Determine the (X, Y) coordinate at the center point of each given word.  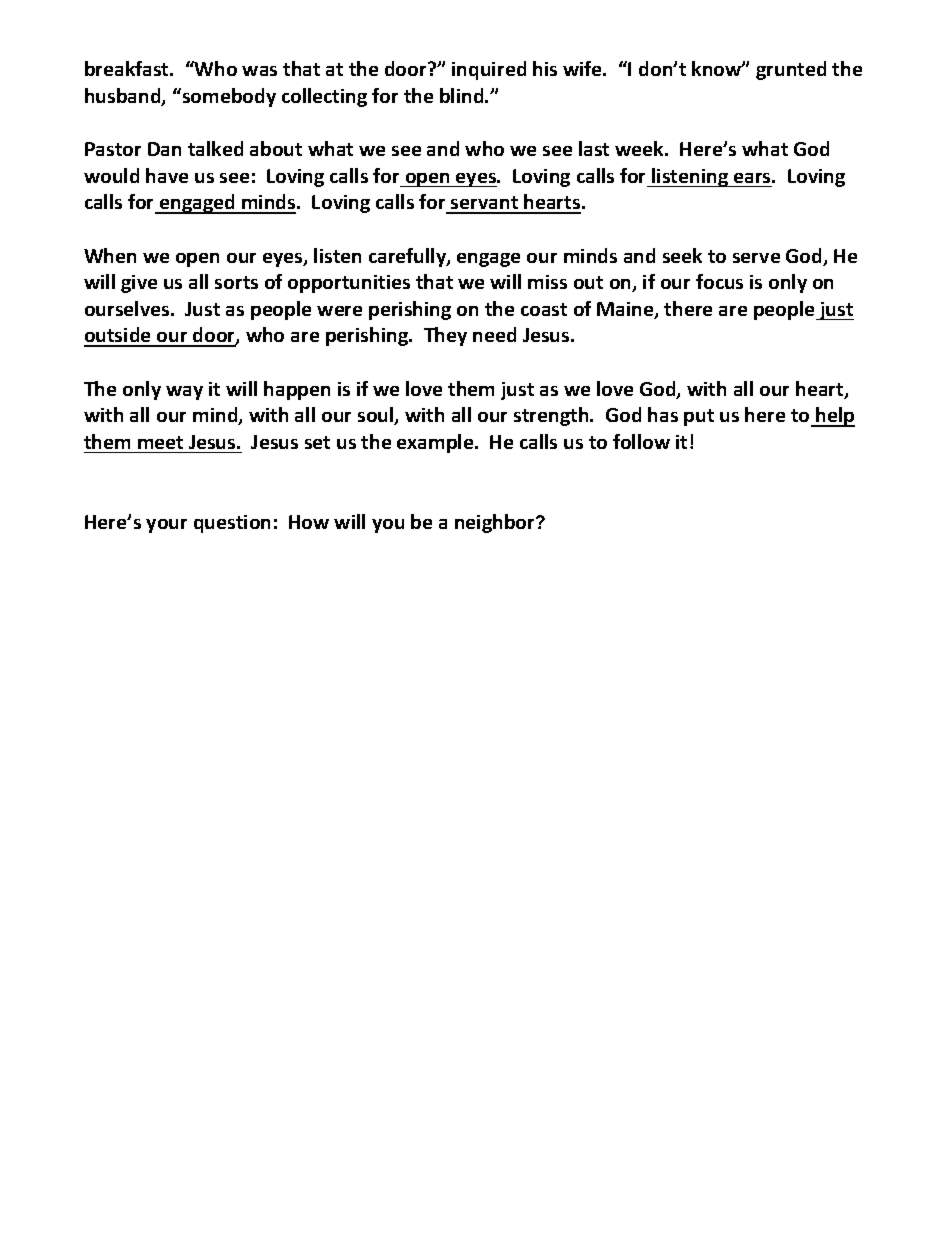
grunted (791, 70)
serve (756, 258)
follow (641, 441)
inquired (489, 70)
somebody (228, 97)
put (699, 417)
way (184, 393)
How (309, 522)
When (110, 255)
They (445, 336)
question (232, 524)
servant (485, 204)
